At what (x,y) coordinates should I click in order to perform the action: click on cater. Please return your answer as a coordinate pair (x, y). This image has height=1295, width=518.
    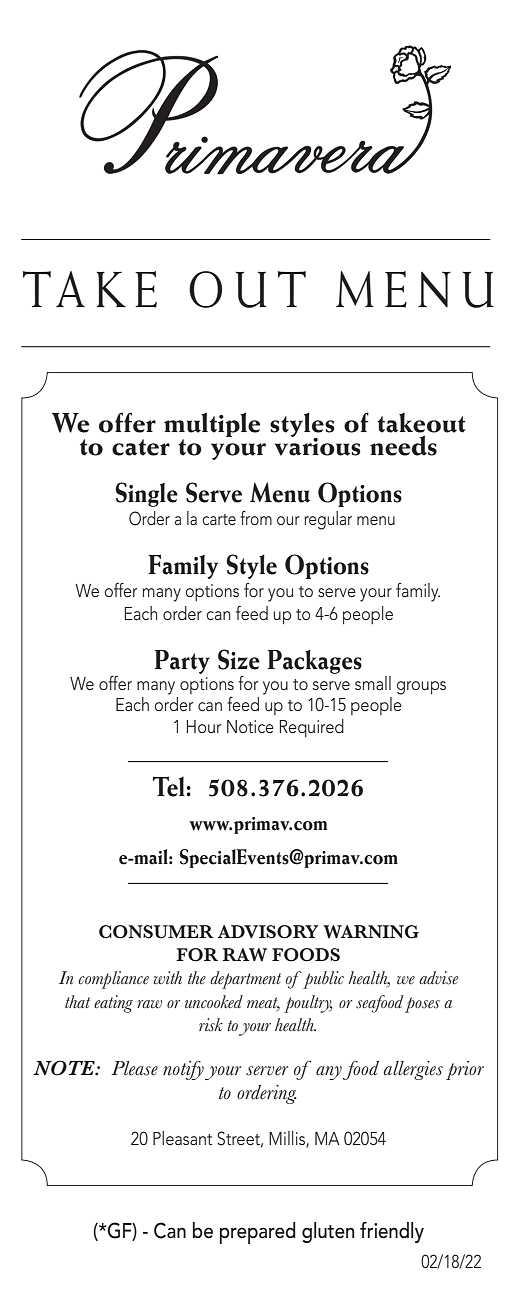
    Looking at the image, I should click on (141, 447).
